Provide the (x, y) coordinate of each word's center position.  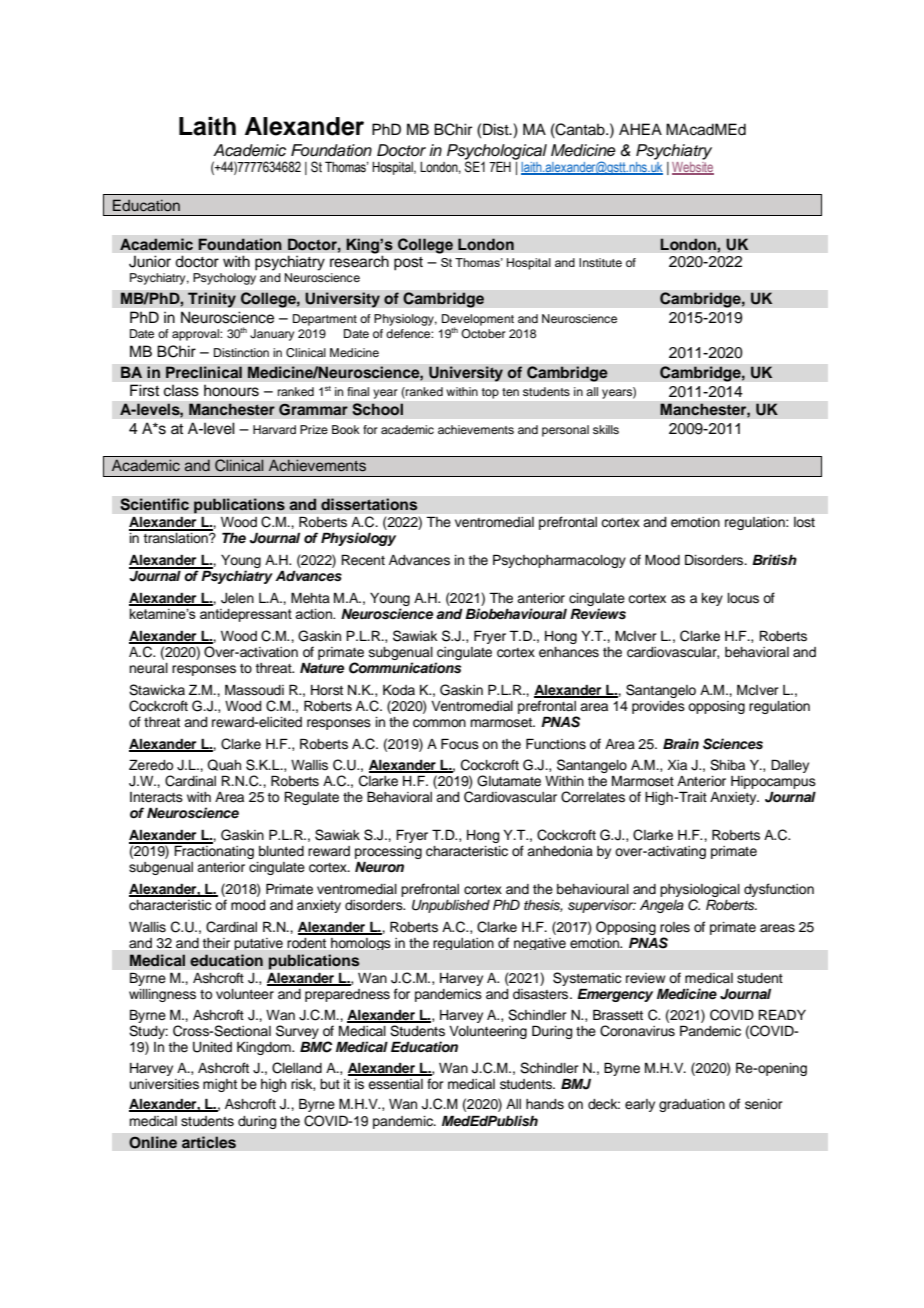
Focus (460, 744)
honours (231, 390)
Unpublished (451, 906)
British (774, 559)
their (216, 943)
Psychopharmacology (559, 561)
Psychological (497, 153)
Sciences (733, 744)
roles (675, 927)
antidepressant (246, 615)
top (490, 393)
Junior (150, 261)
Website (693, 168)
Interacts (156, 797)
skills (606, 429)
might (220, 1085)
